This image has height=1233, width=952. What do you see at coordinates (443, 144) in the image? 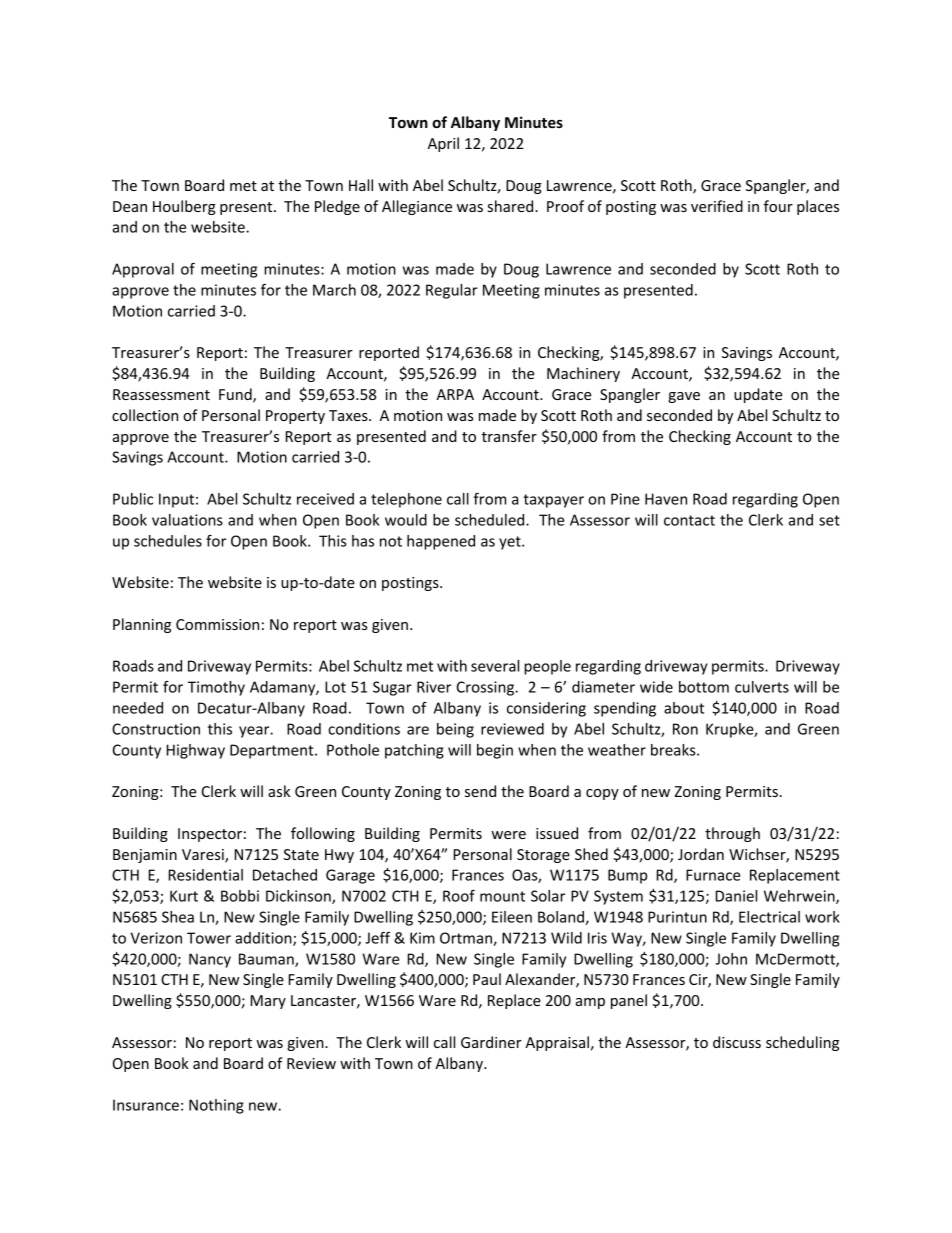
I see `April` at bounding box center [443, 144].
